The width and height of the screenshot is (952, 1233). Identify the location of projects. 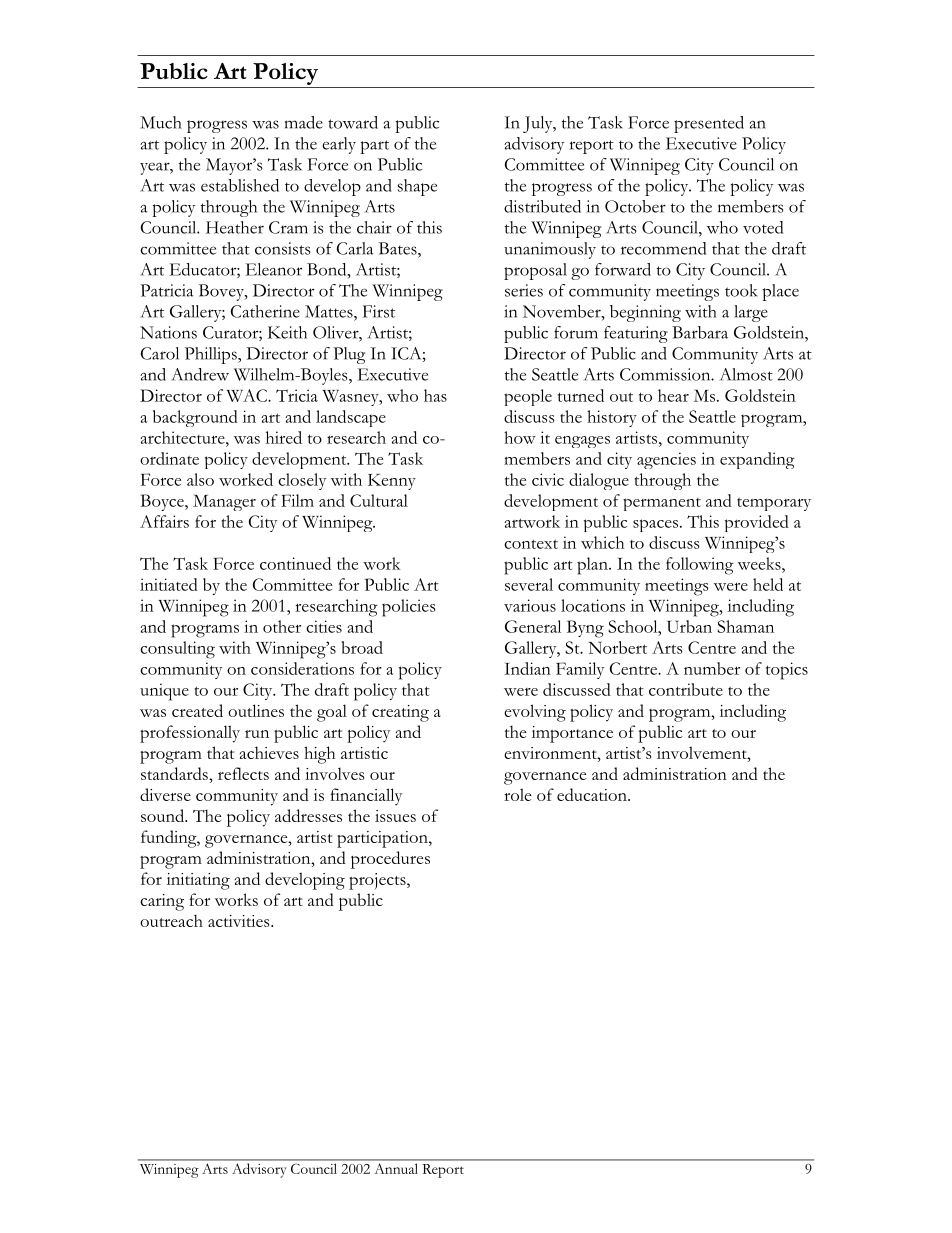
(378, 881).
